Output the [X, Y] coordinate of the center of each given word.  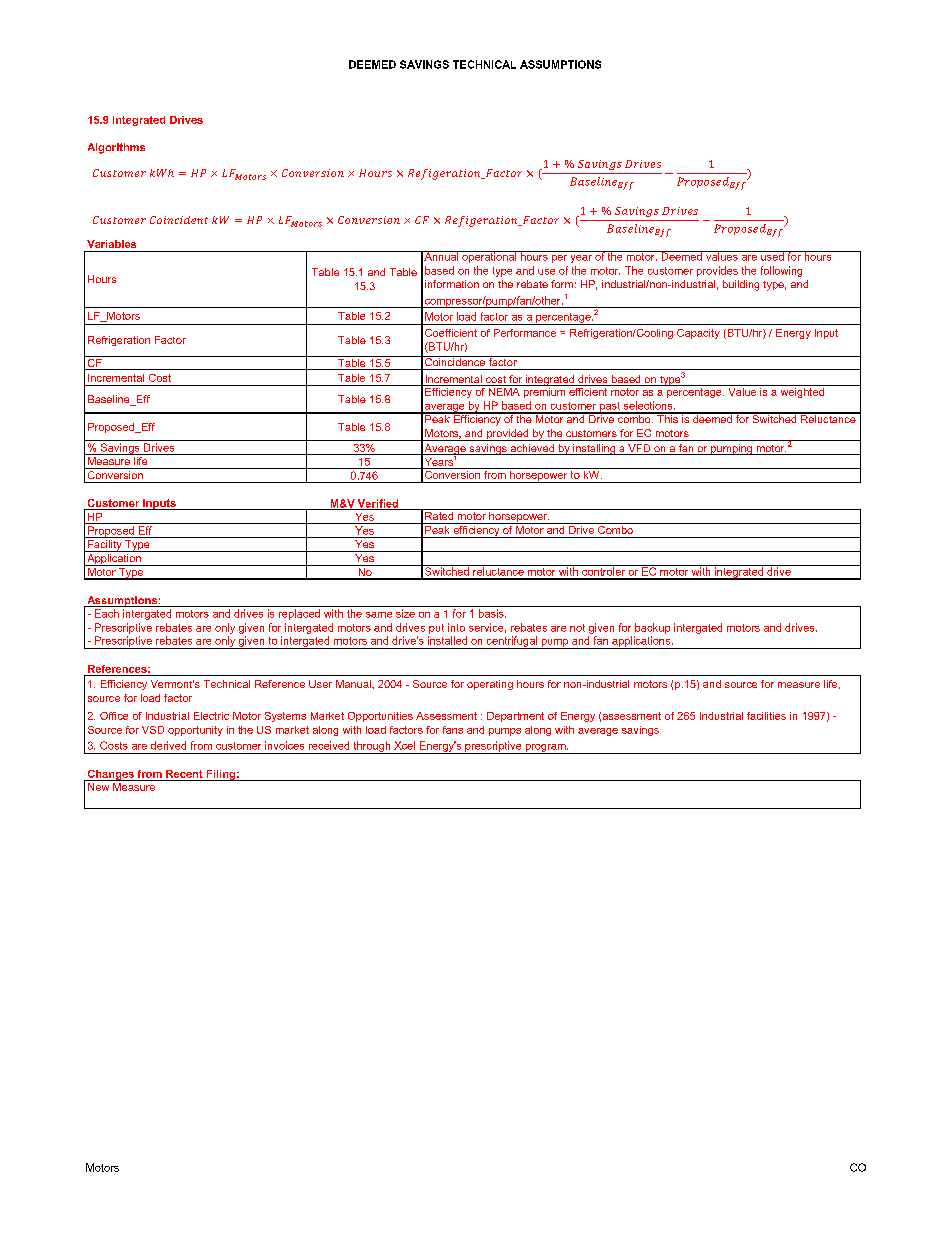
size [405, 613]
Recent [184, 774]
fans [453, 730]
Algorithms [116, 148]
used [772, 256]
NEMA [504, 390]
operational [489, 257]
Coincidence [455, 361]
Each [107, 613]
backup [652, 628]
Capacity [698, 334]
